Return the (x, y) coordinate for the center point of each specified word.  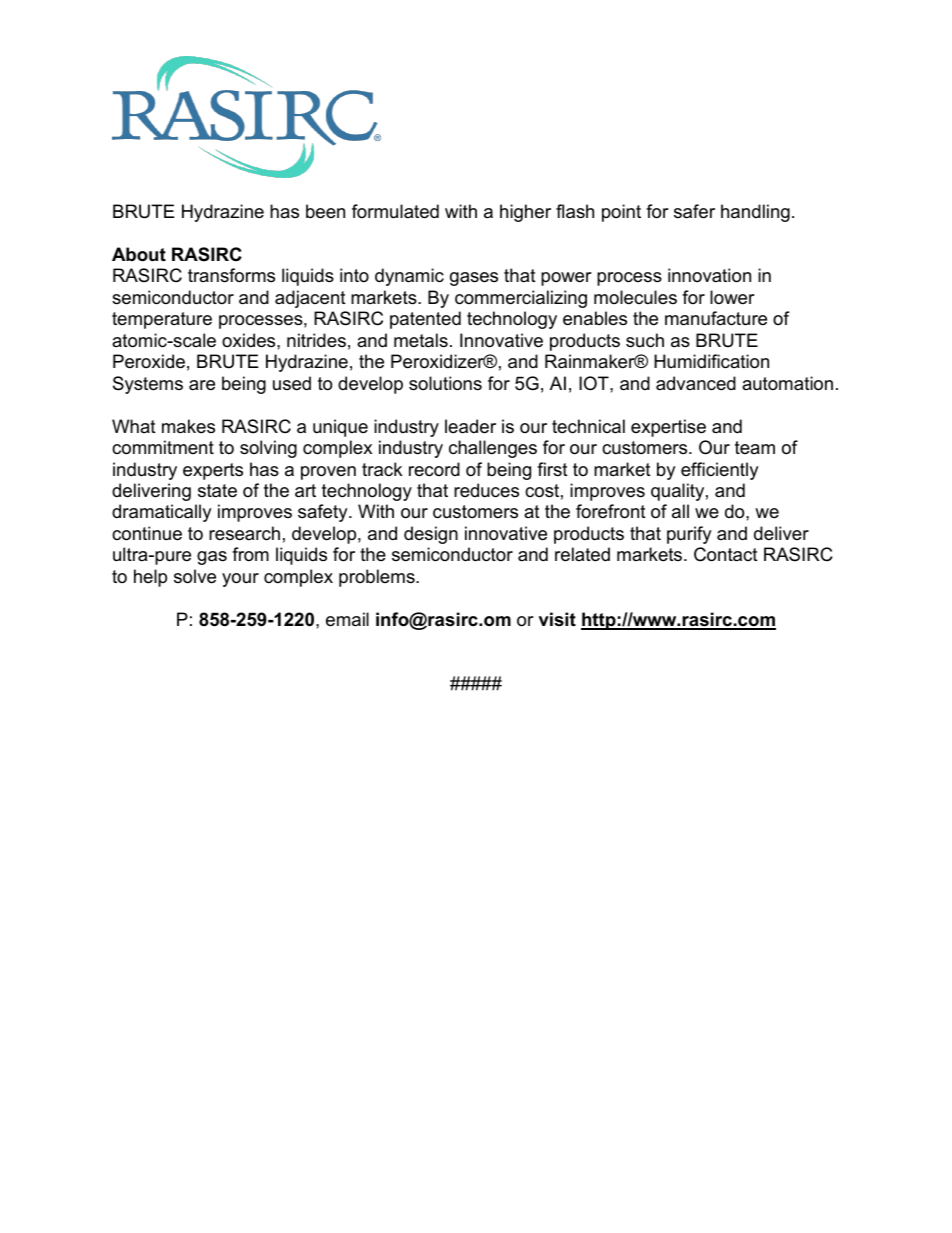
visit (557, 619)
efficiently (720, 471)
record (434, 469)
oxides (250, 340)
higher (525, 213)
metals (421, 340)
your (240, 580)
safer (694, 211)
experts (213, 471)
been (325, 211)
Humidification (711, 361)
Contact (726, 554)
